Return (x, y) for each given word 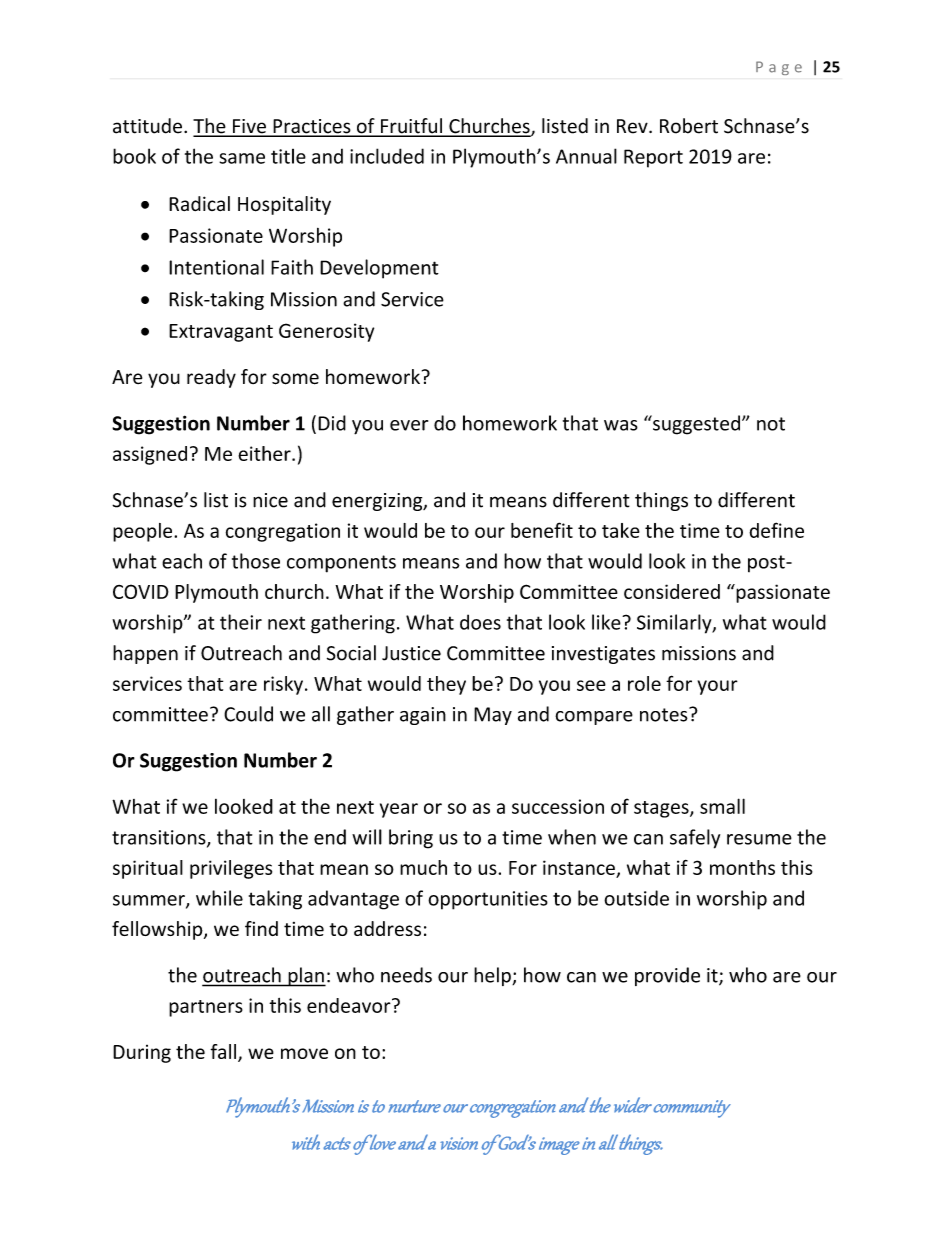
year (399, 810)
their (241, 622)
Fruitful (411, 127)
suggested (695, 425)
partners (206, 1008)
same (242, 158)
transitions (160, 838)
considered (672, 591)
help (493, 976)
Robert (689, 126)
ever (409, 425)
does (480, 622)
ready (211, 378)
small (722, 806)
